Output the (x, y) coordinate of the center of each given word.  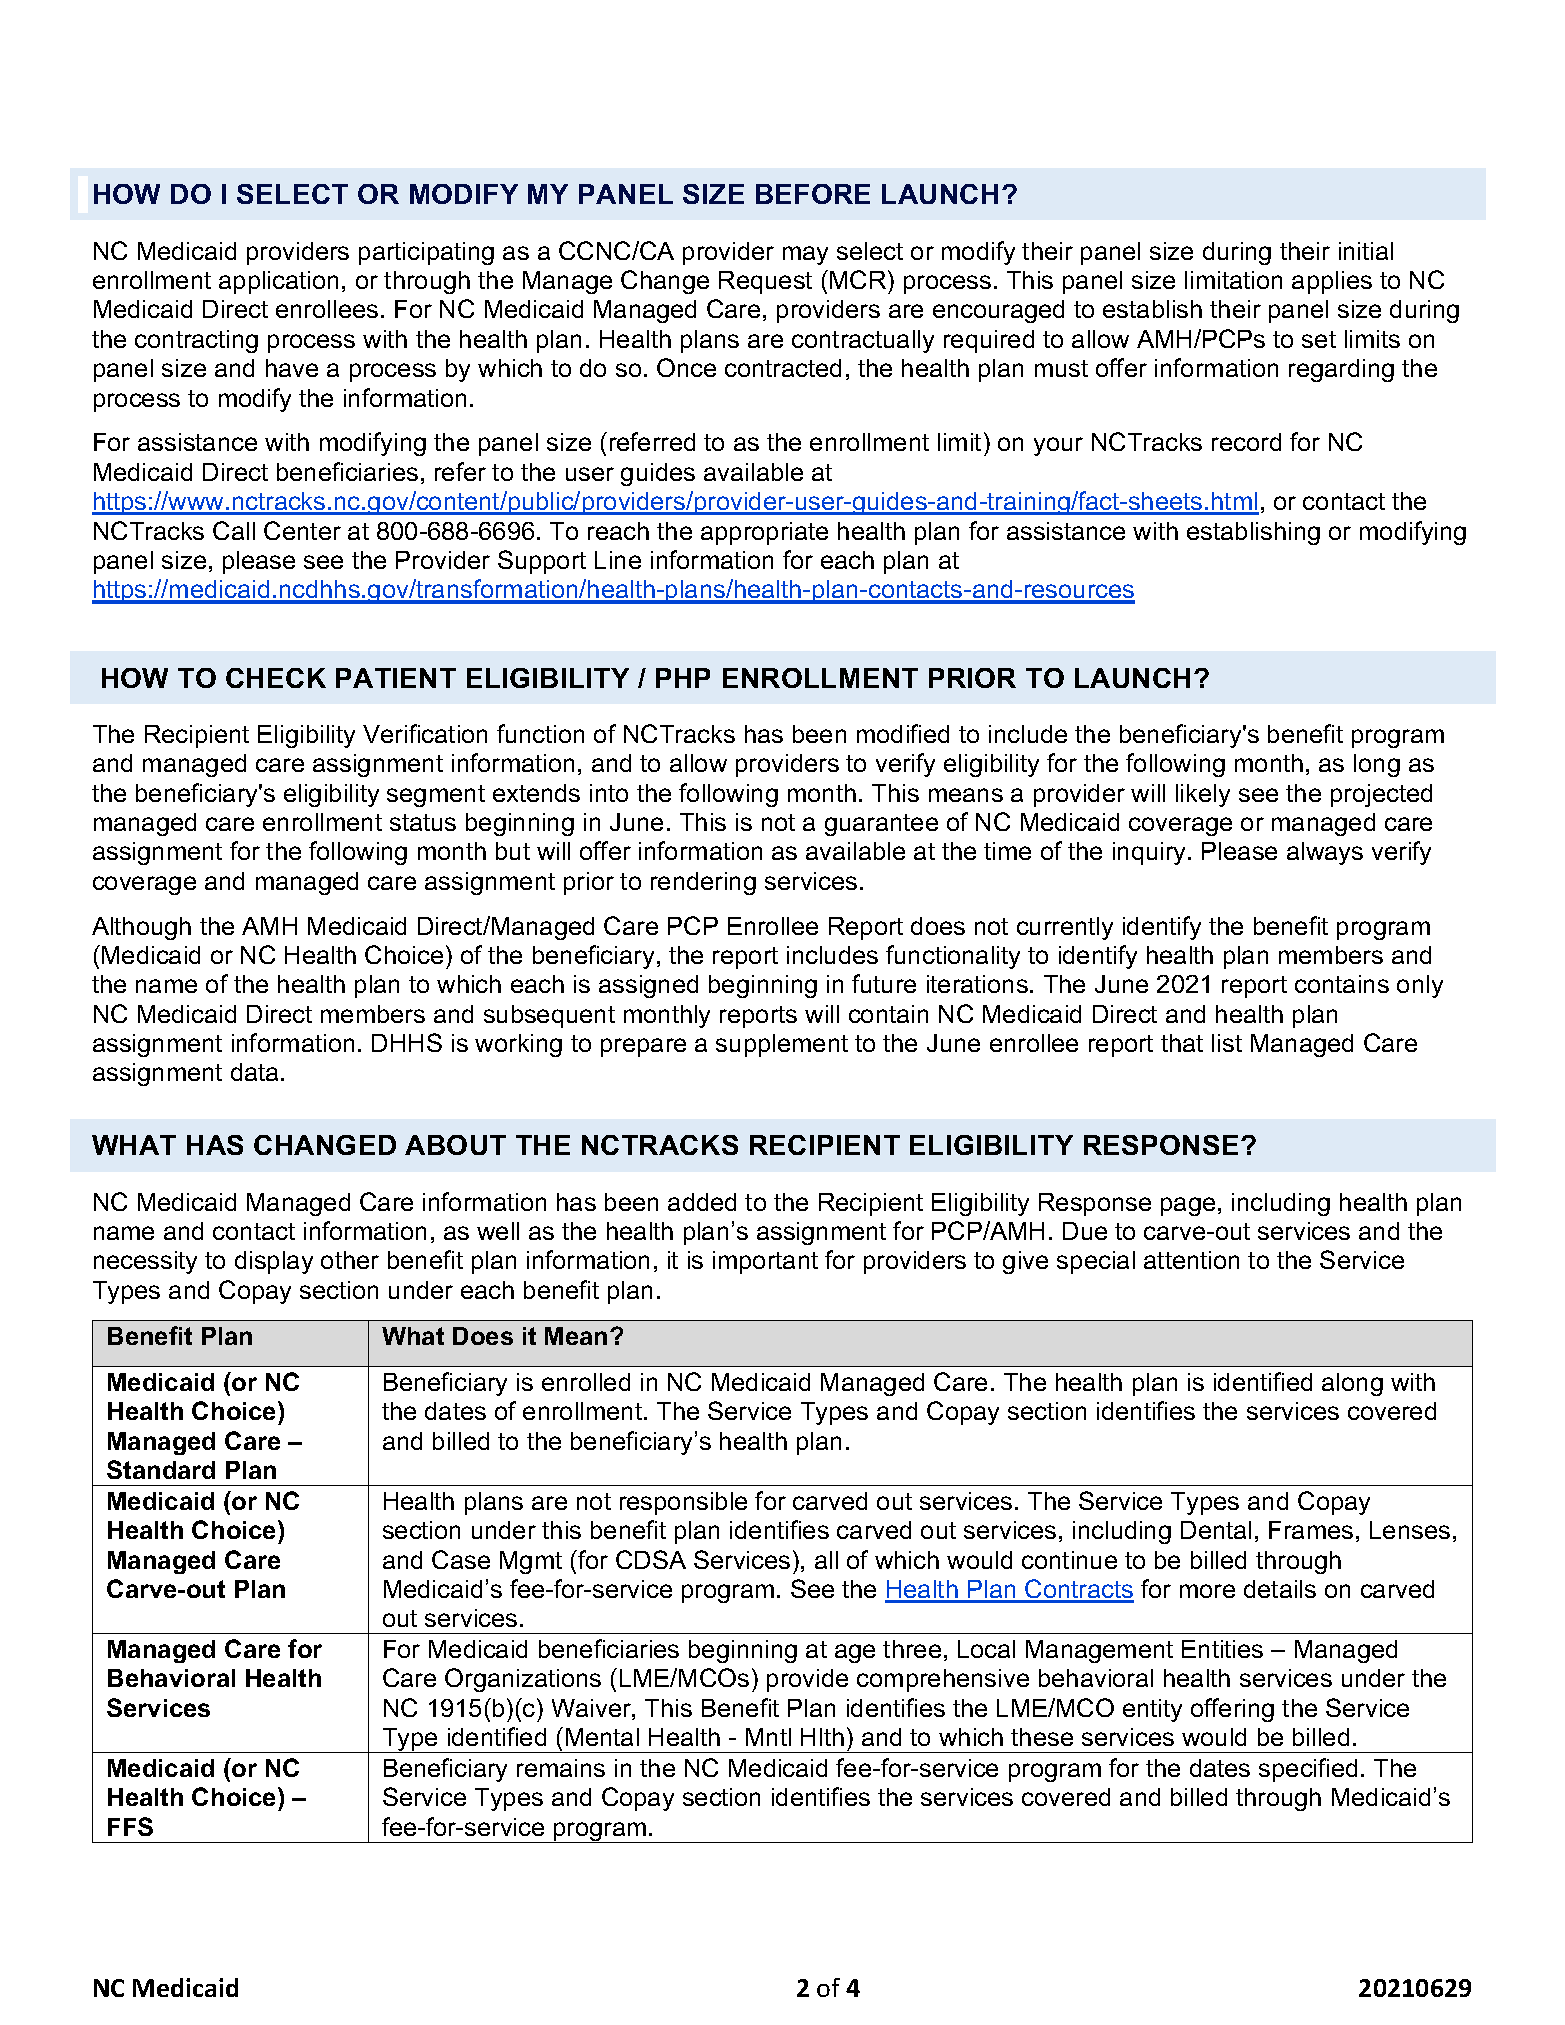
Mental (602, 1737)
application (278, 282)
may (805, 255)
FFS (130, 1826)
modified (903, 733)
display (274, 1262)
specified (1308, 1770)
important (765, 1262)
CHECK (276, 678)
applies (1332, 282)
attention (1191, 1260)
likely (1203, 795)
